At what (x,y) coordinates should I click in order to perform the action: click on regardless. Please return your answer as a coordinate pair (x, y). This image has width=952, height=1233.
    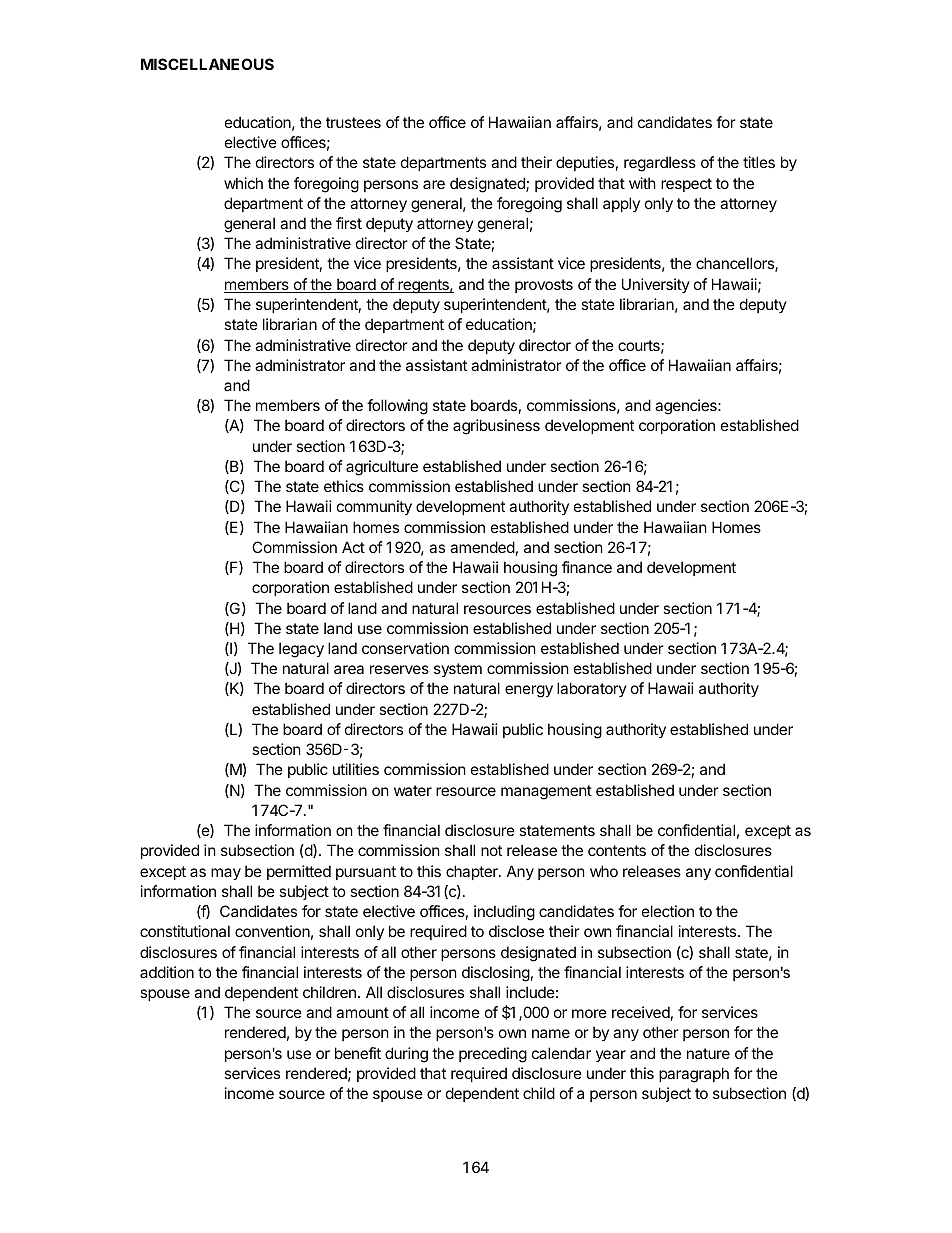
    Looking at the image, I should click on (660, 164).
